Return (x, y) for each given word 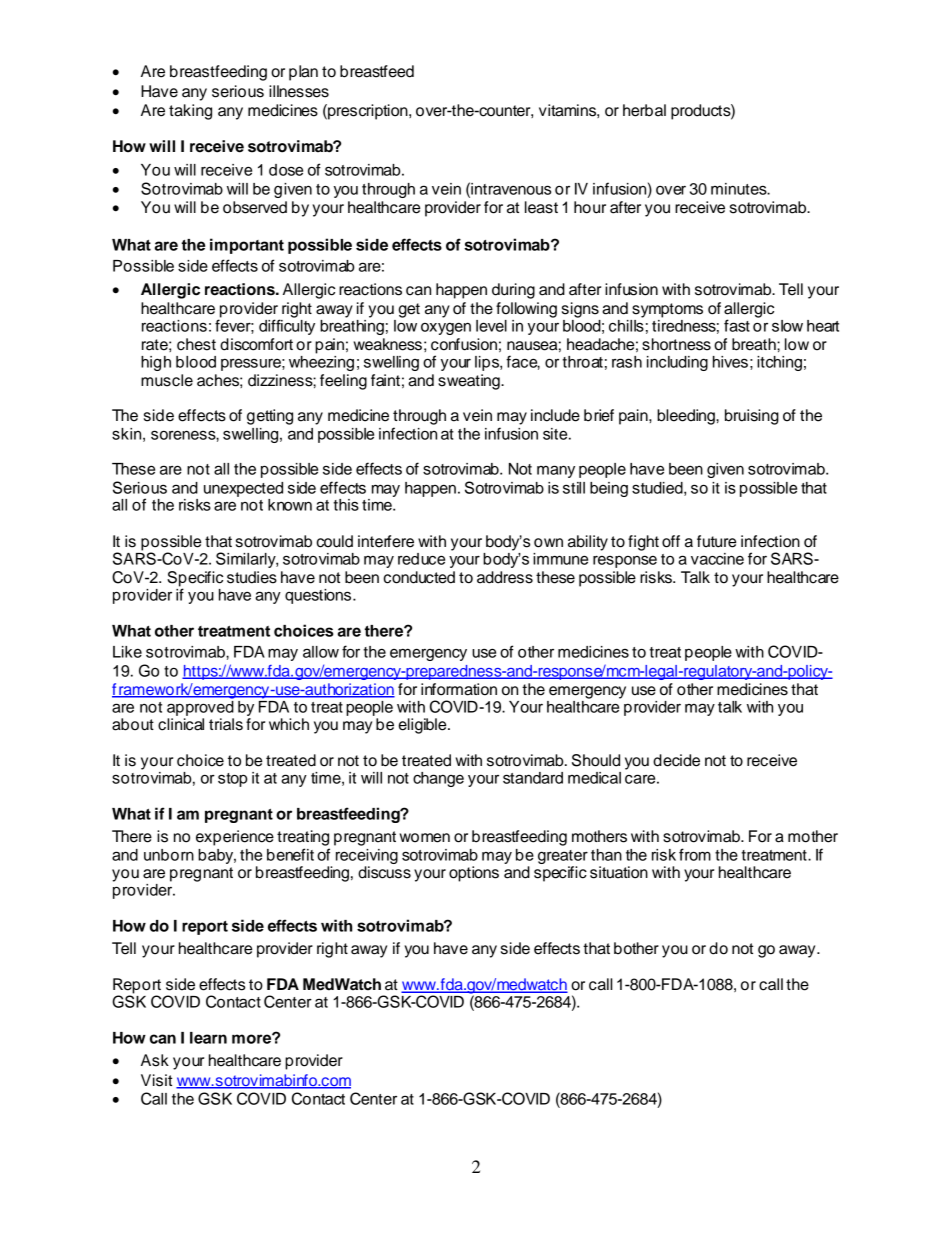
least (541, 207)
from (695, 854)
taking (190, 112)
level (491, 326)
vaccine (717, 559)
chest (196, 344)
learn (208, 1038)
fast (737, 325)
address (505, 577)
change (438, 779)
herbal (644, 110)
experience (235, 838)
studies (252, 577)
